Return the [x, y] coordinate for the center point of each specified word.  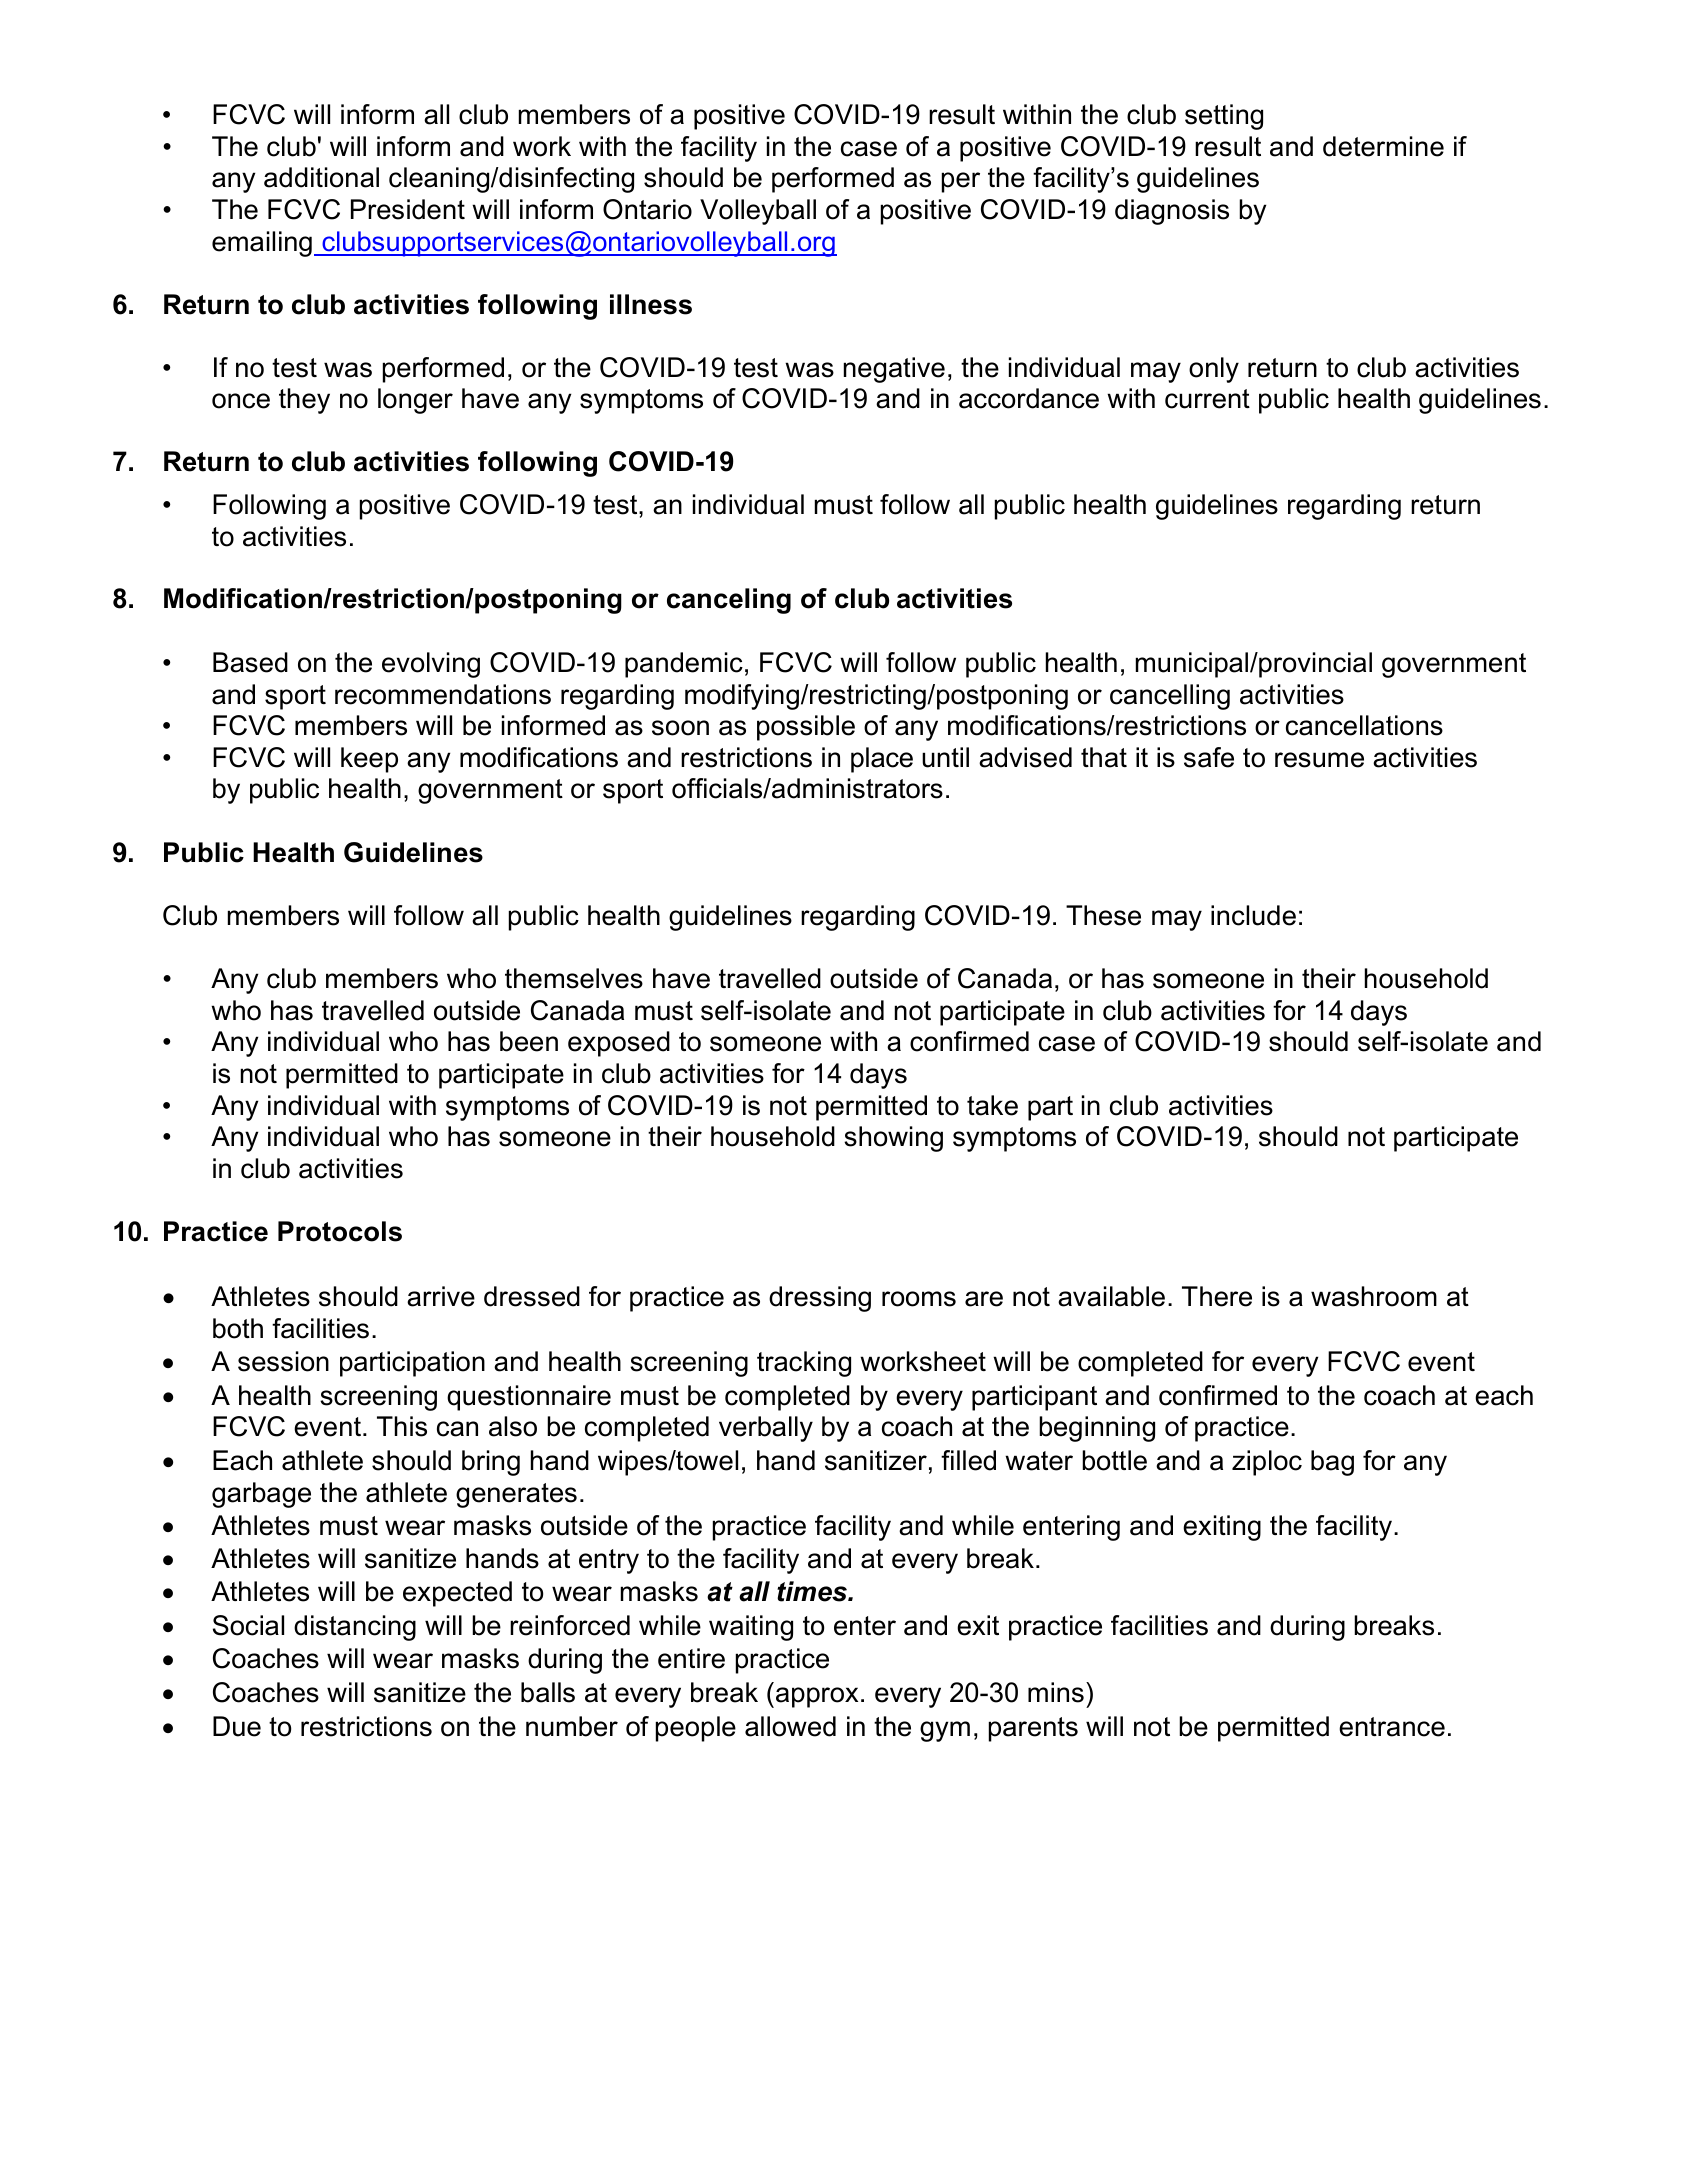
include [1253, 915]
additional [321, 177]
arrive [441, 1296]
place [882, 760]
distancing [355, 1628]
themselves [574, 978]
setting [1224, 117]
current [1207, 399]
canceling [729, 601]
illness [651, 304]
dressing [820, 1299]
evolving [431, 665]
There [1217, 1296]
